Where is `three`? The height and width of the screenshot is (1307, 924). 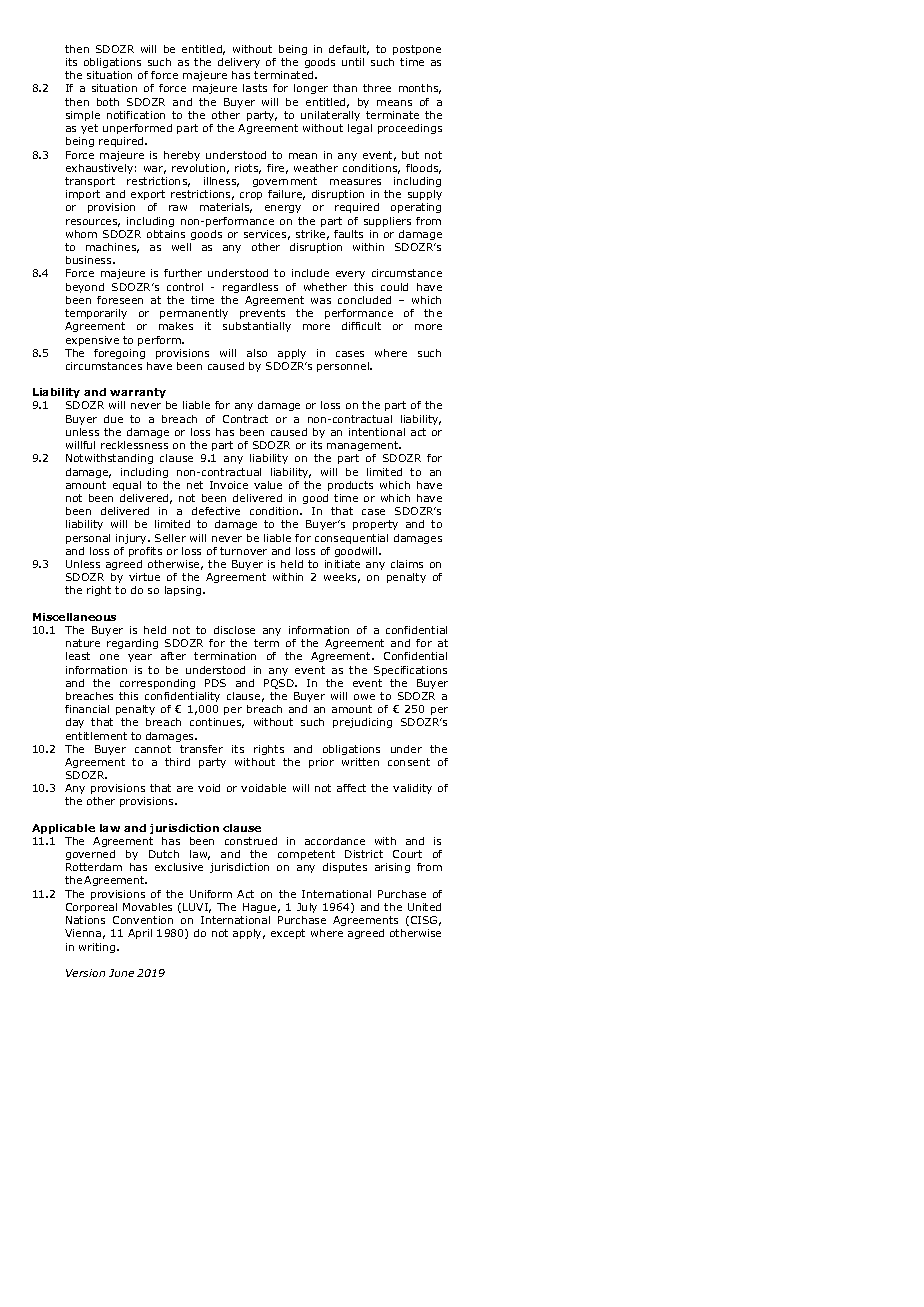
three is located at coordinates (377, 88).
